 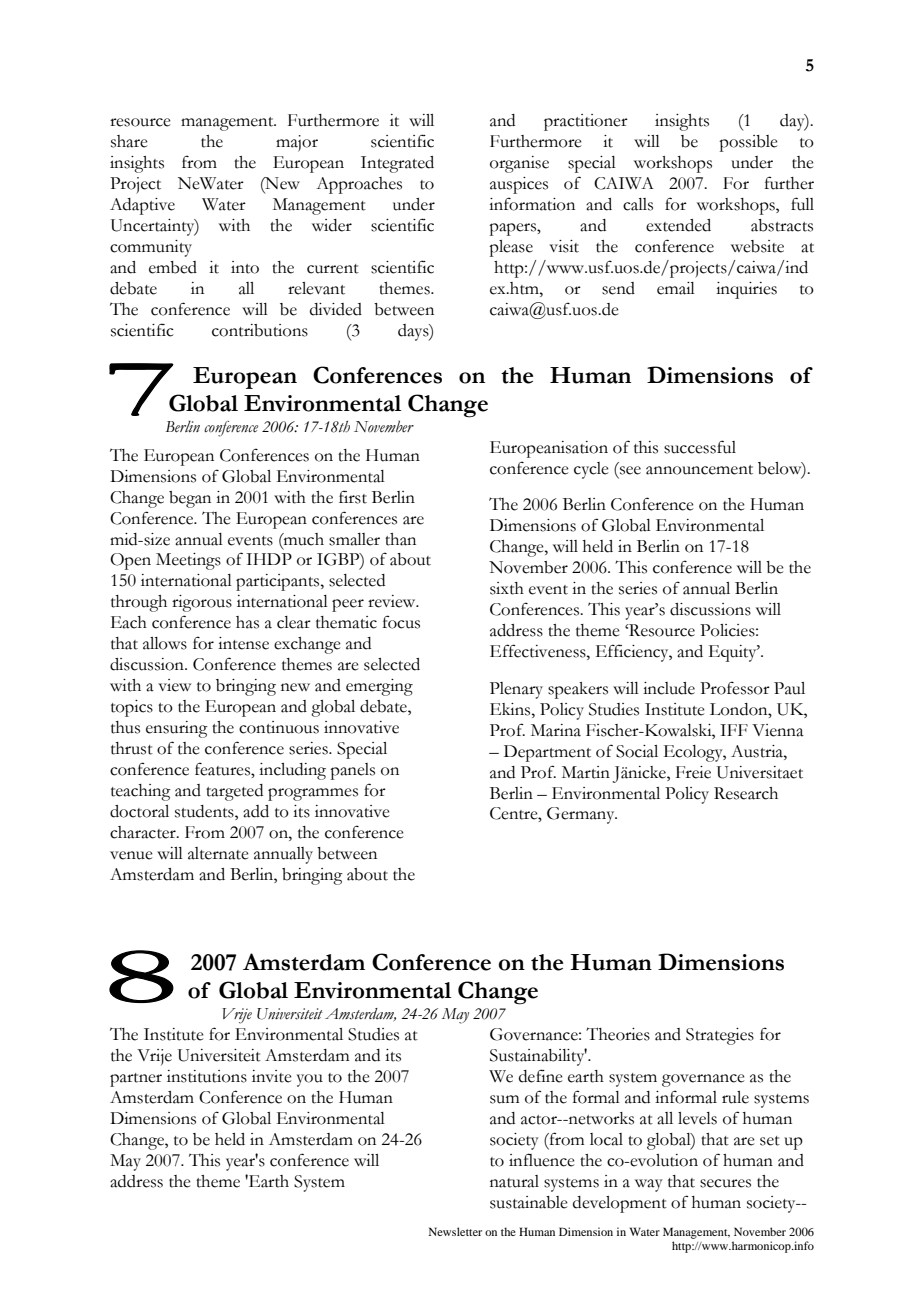 I want to click on organise, so click(x=519, y=164).
